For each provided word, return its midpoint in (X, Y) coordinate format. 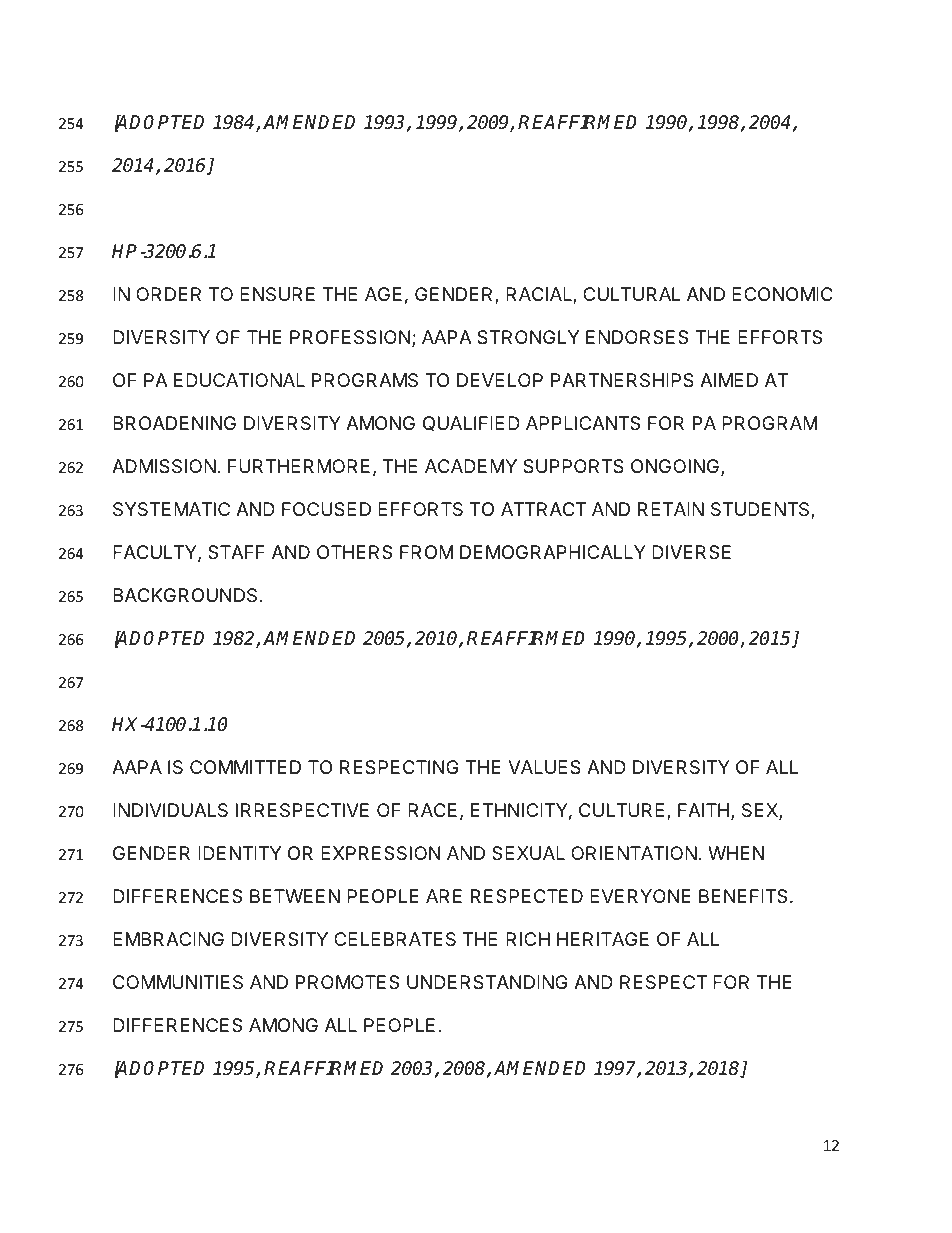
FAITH (703, 810)
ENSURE (277, 294)
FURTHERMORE (299, 466)
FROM (427, 552)
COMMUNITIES (178, 982)
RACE (432, 810)
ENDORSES (637, 337)
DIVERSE (691, 552)
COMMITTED (245, 767)
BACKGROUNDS (185, 595)
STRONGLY (528, 337)
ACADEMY (471, 466)
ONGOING (676, 467)
